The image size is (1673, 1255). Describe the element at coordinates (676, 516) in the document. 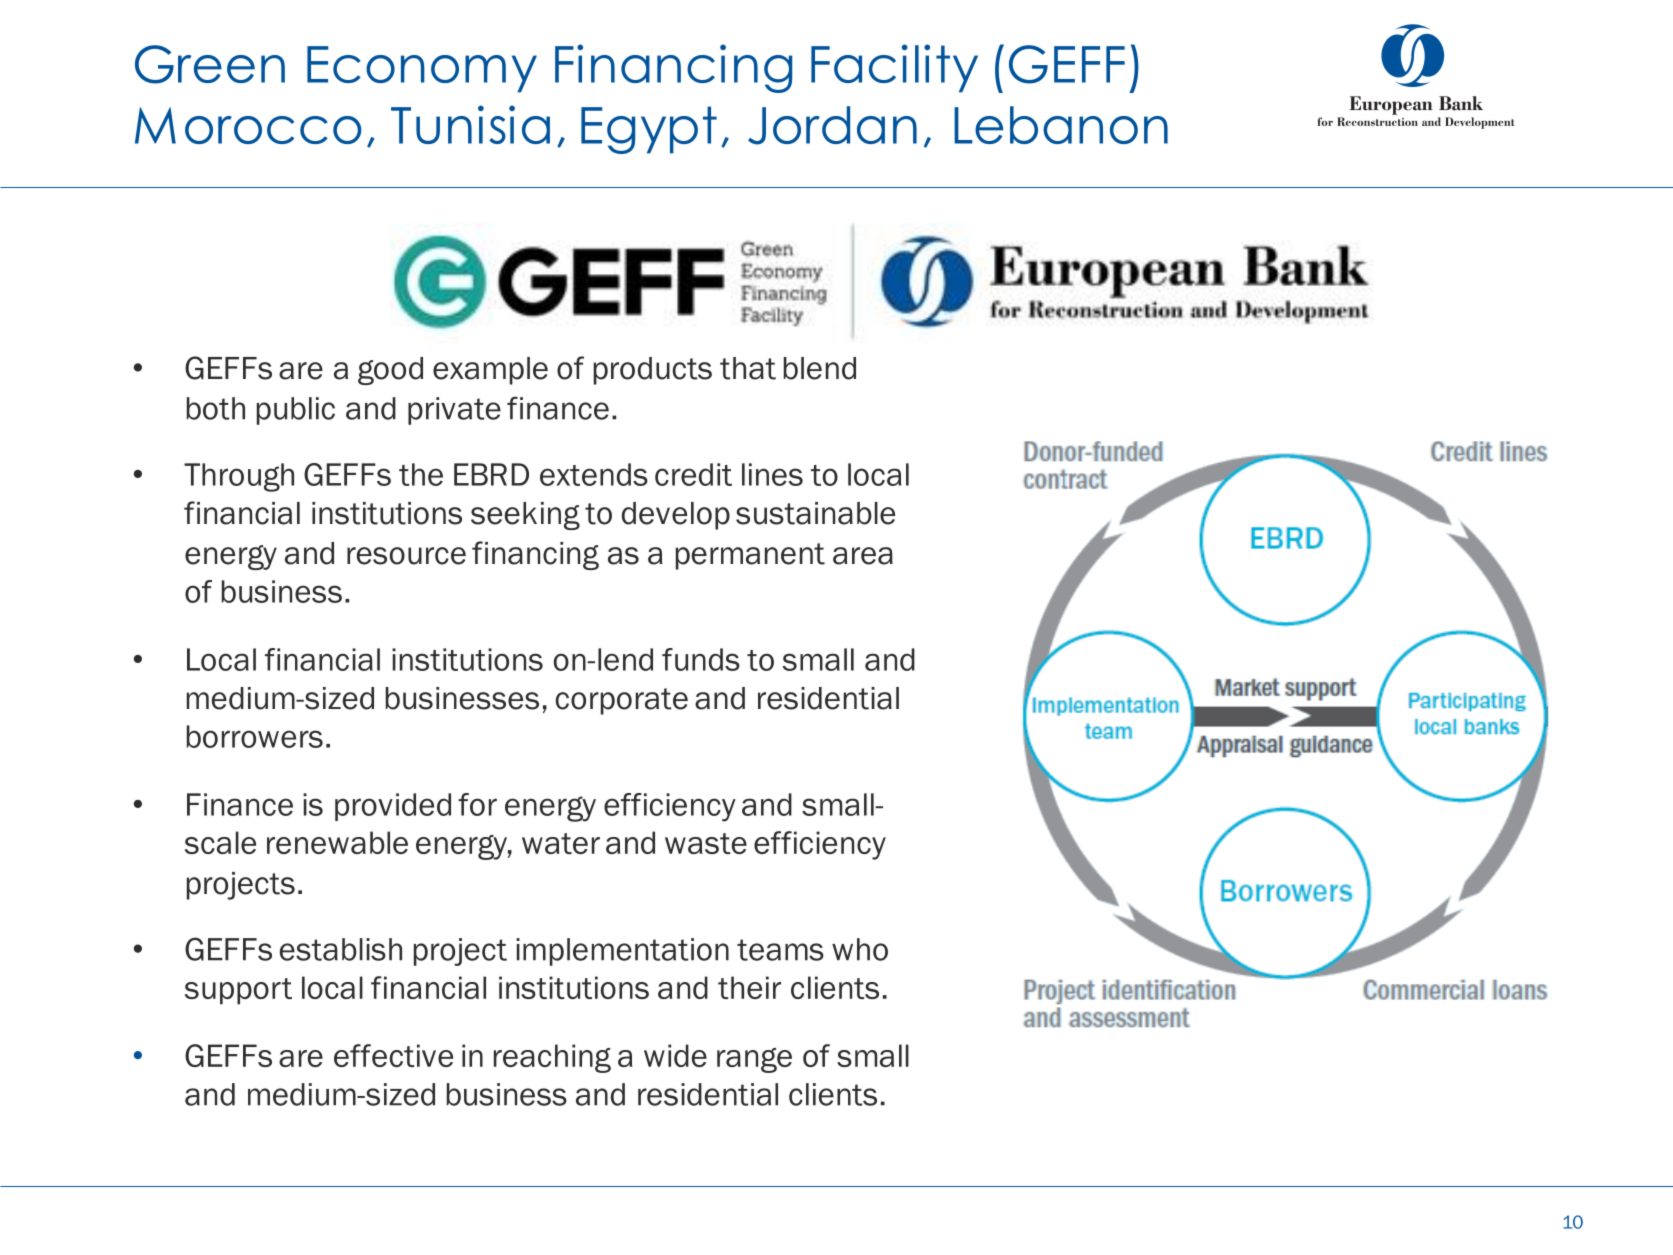

I see `develop` at that location.
